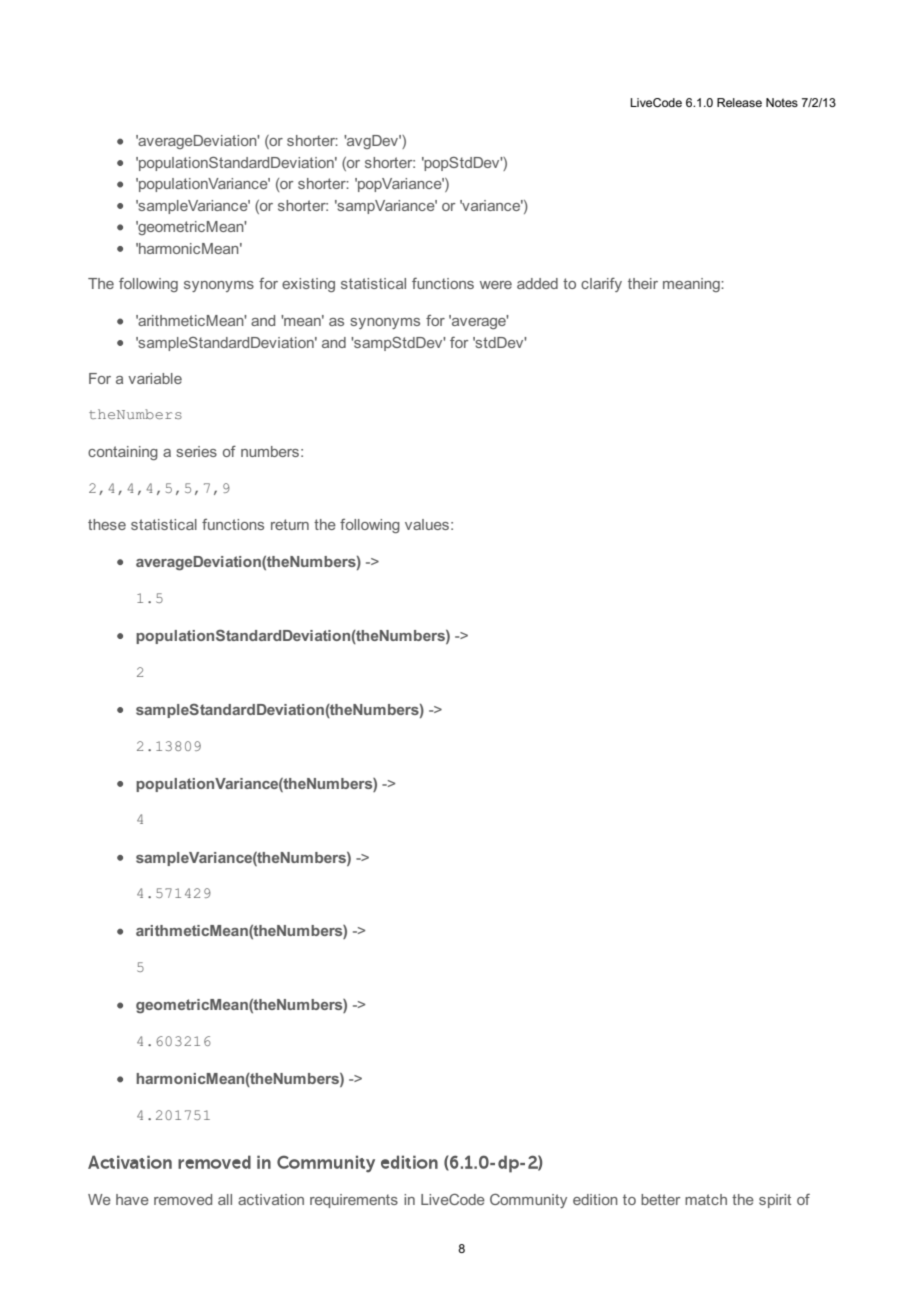 This page has width=924, height=1308. What do you see at coordinates (290, 524) in the page?
I see `return` at bounding box center [290, 524].
